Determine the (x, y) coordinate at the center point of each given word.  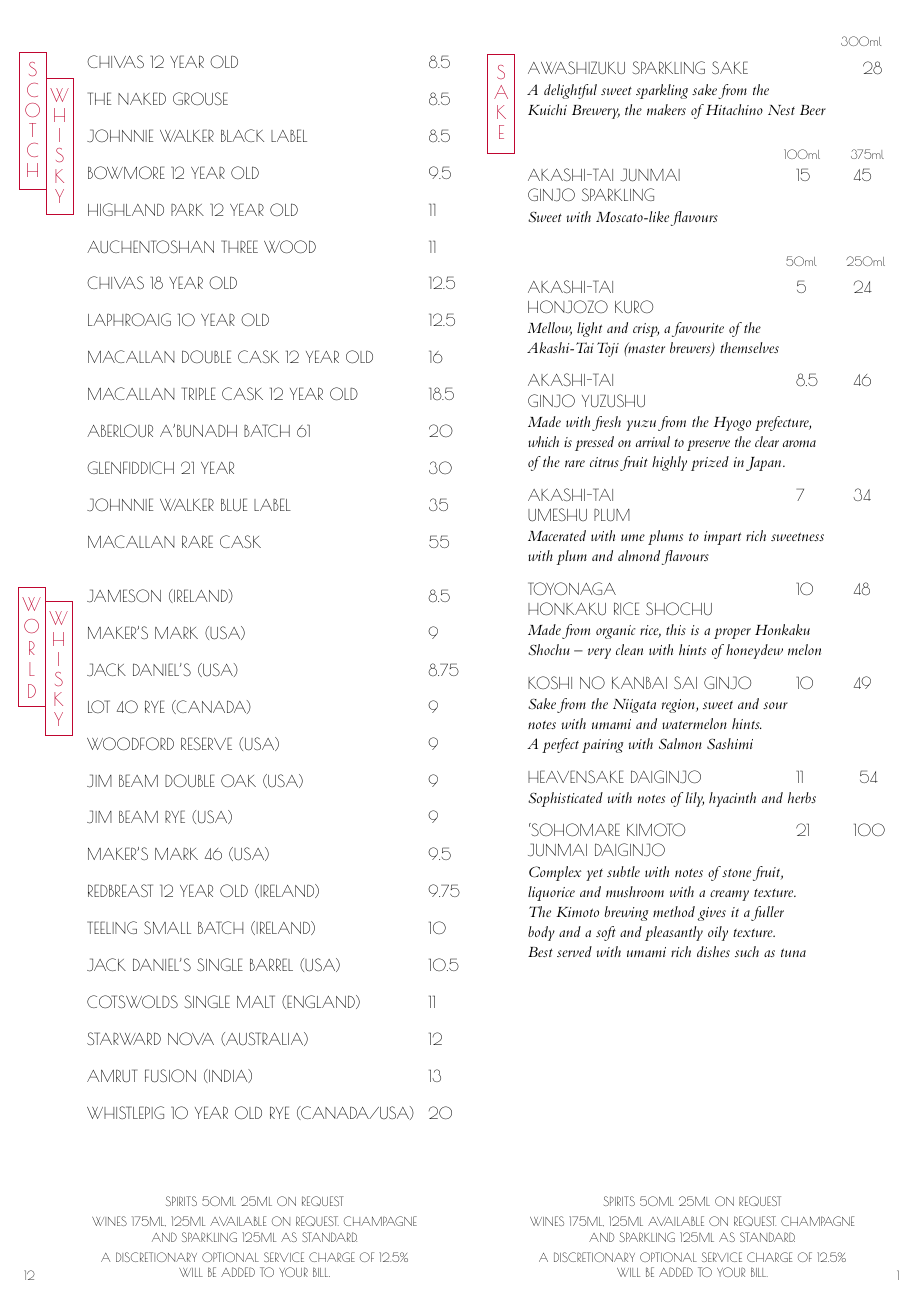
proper (732, 633)
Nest (781, 110)
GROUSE (200, 98)
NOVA (191, 1038)
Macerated (557, 535)
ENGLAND (322, 1002)
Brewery (596, 112)
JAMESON (124, 596)
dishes (713, 951)
